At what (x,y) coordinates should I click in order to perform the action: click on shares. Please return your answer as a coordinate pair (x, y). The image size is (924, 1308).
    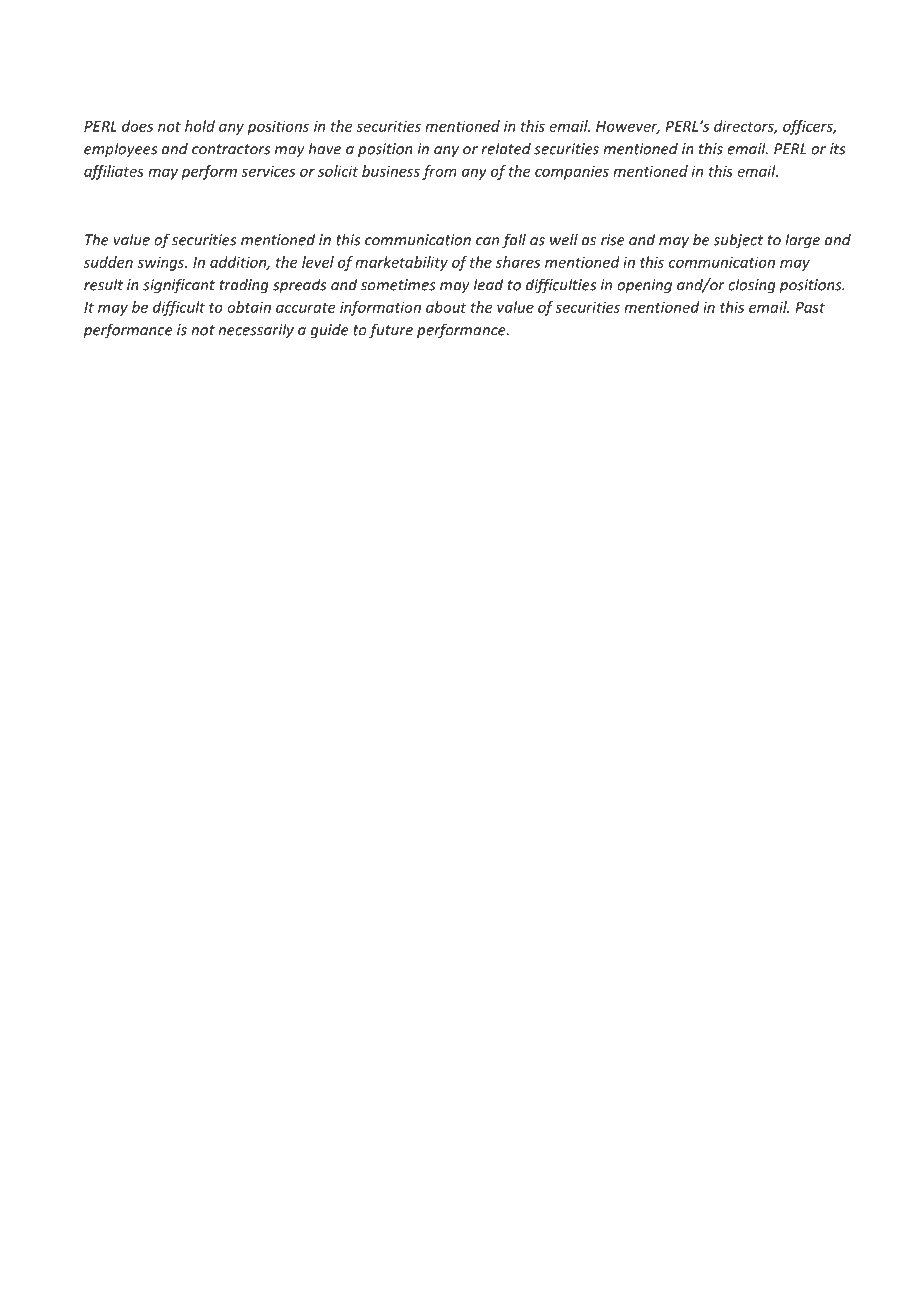
    Looking at the image, I should click on (518, 262).
